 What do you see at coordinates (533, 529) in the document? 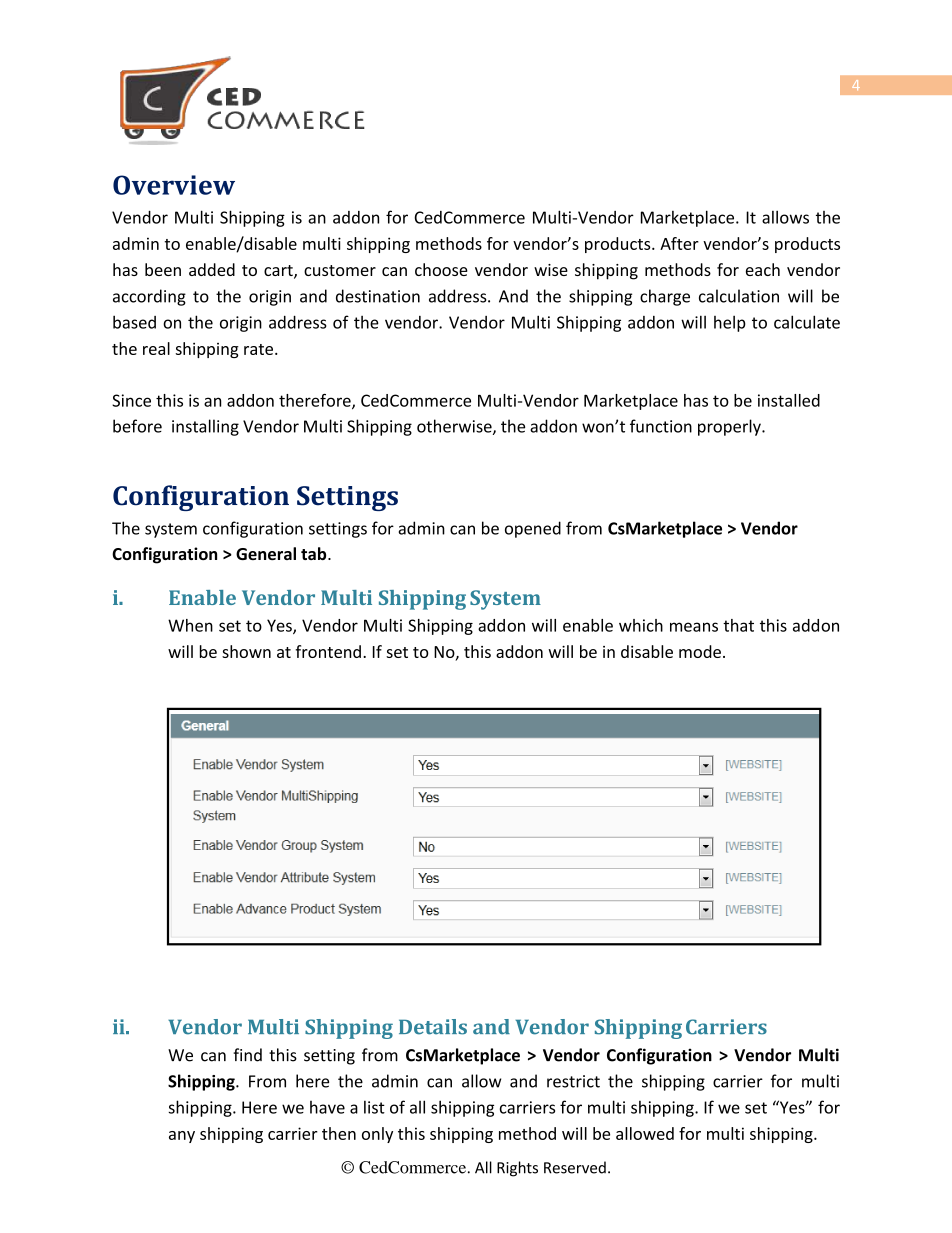
I see `opened` at bounding box center [533, 529].
